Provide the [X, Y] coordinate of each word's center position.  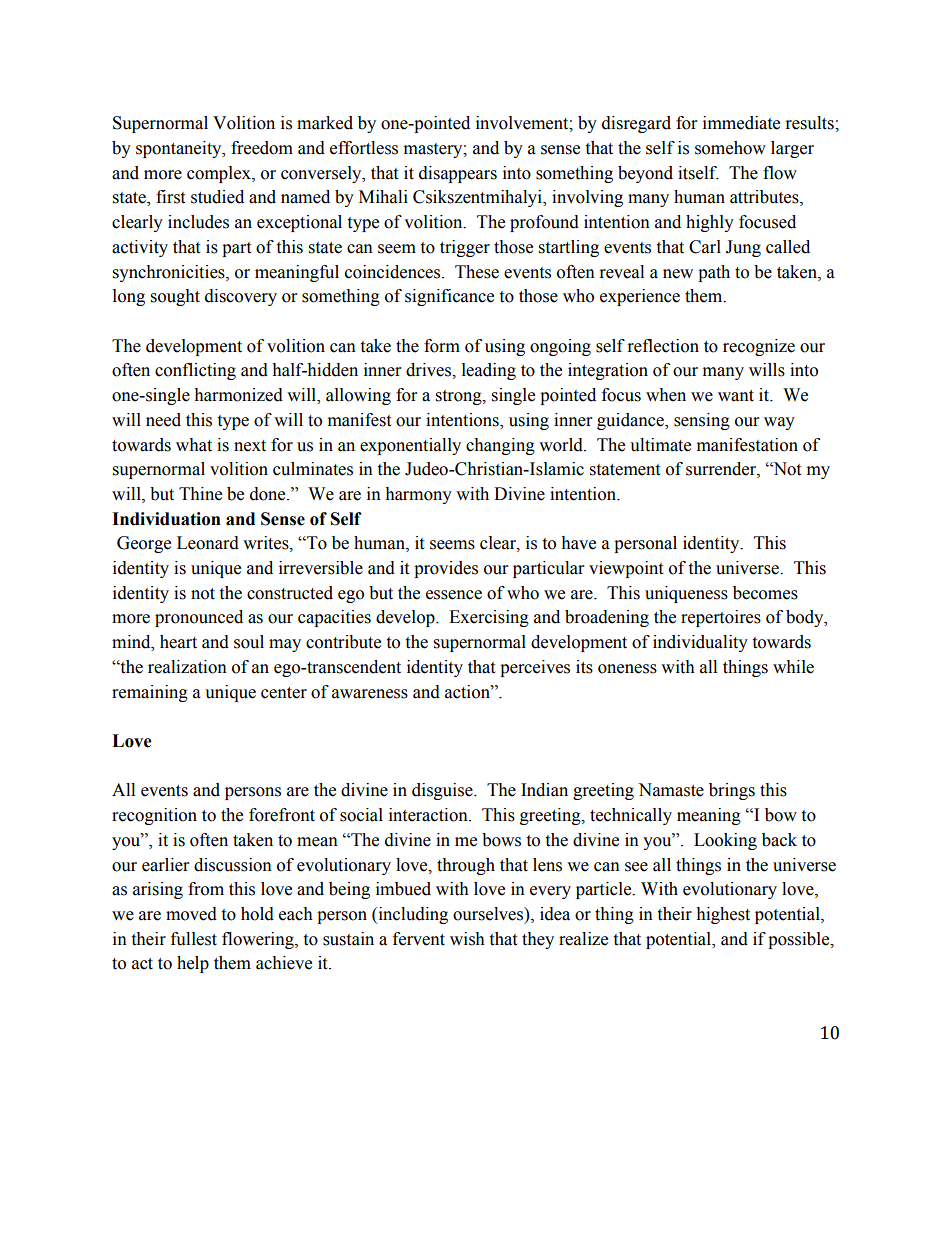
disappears [458, 174]
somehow [730, 148]
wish [467, 939]
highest [723, 915]
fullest [194, 939]
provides [446, 569]
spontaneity [180, 149]
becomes [765, 593]
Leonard [208, 543]
